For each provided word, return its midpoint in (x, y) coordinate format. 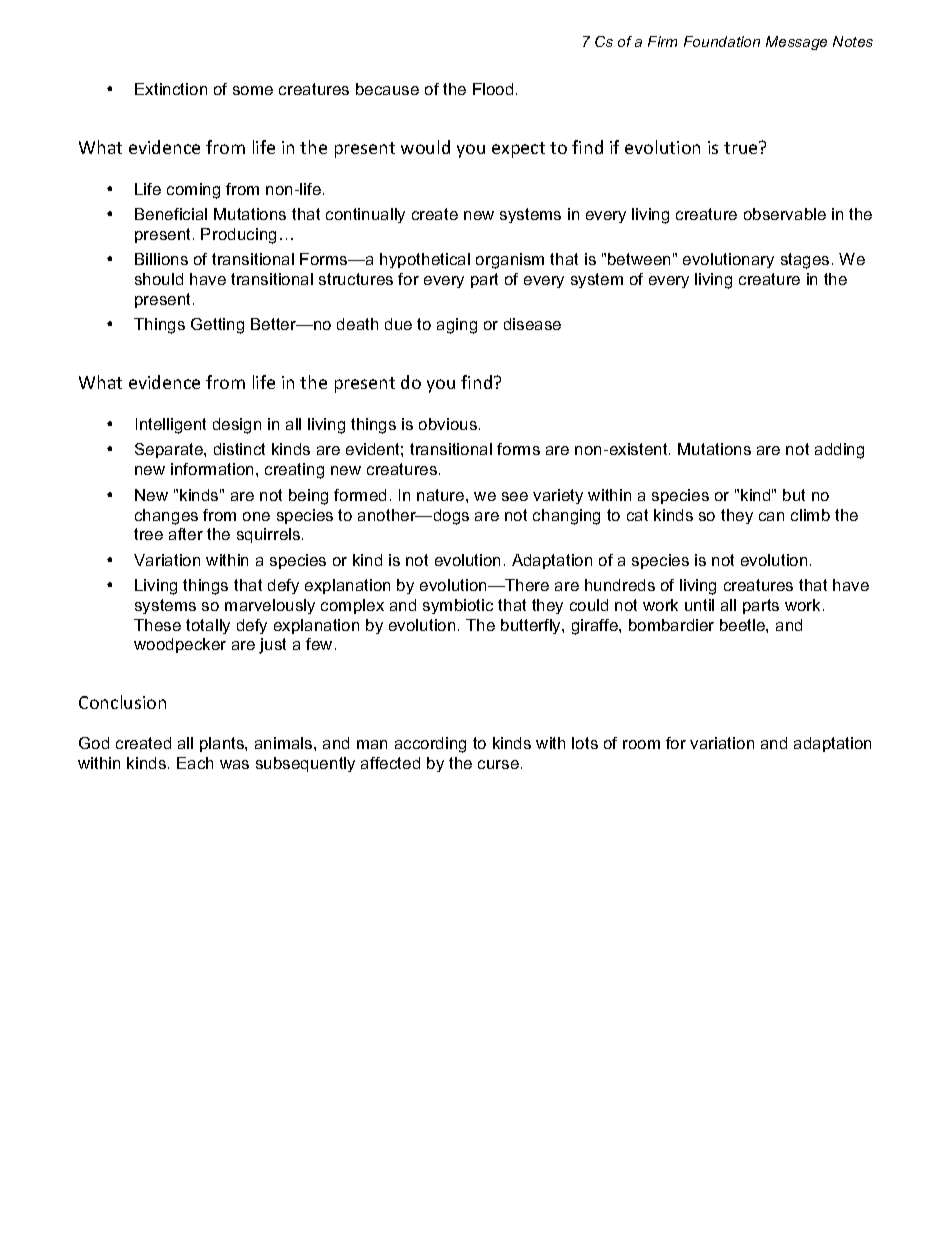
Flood (493, 89)
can (771, 516)
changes (166, 517)
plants (223, 744)
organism (510, 261)
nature (442, 495)
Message (796, 43)
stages (805, 261)
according (430, 745)
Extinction (171, 89)
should (159, 279)
